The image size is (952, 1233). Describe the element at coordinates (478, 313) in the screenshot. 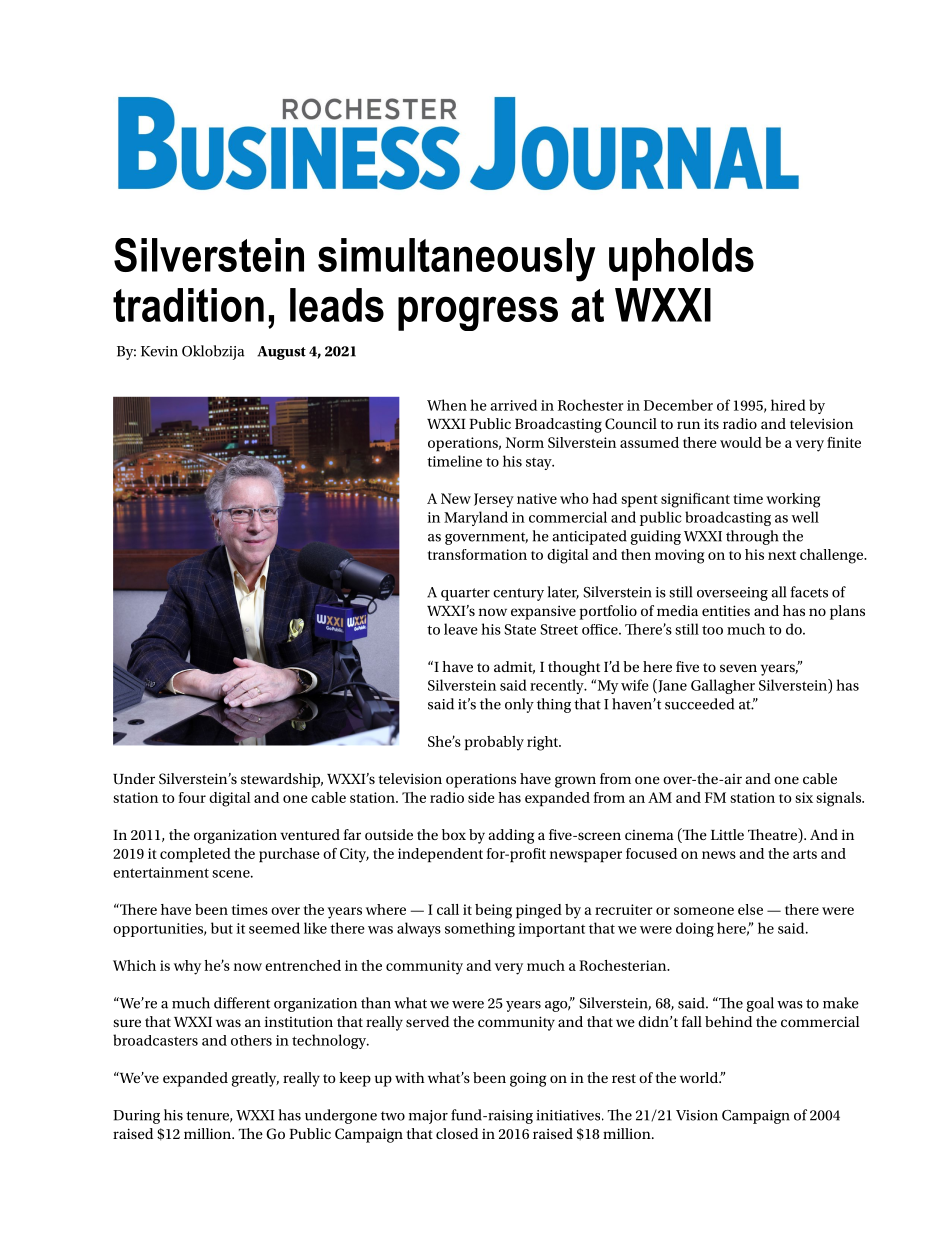

I see `progress` at that location.
